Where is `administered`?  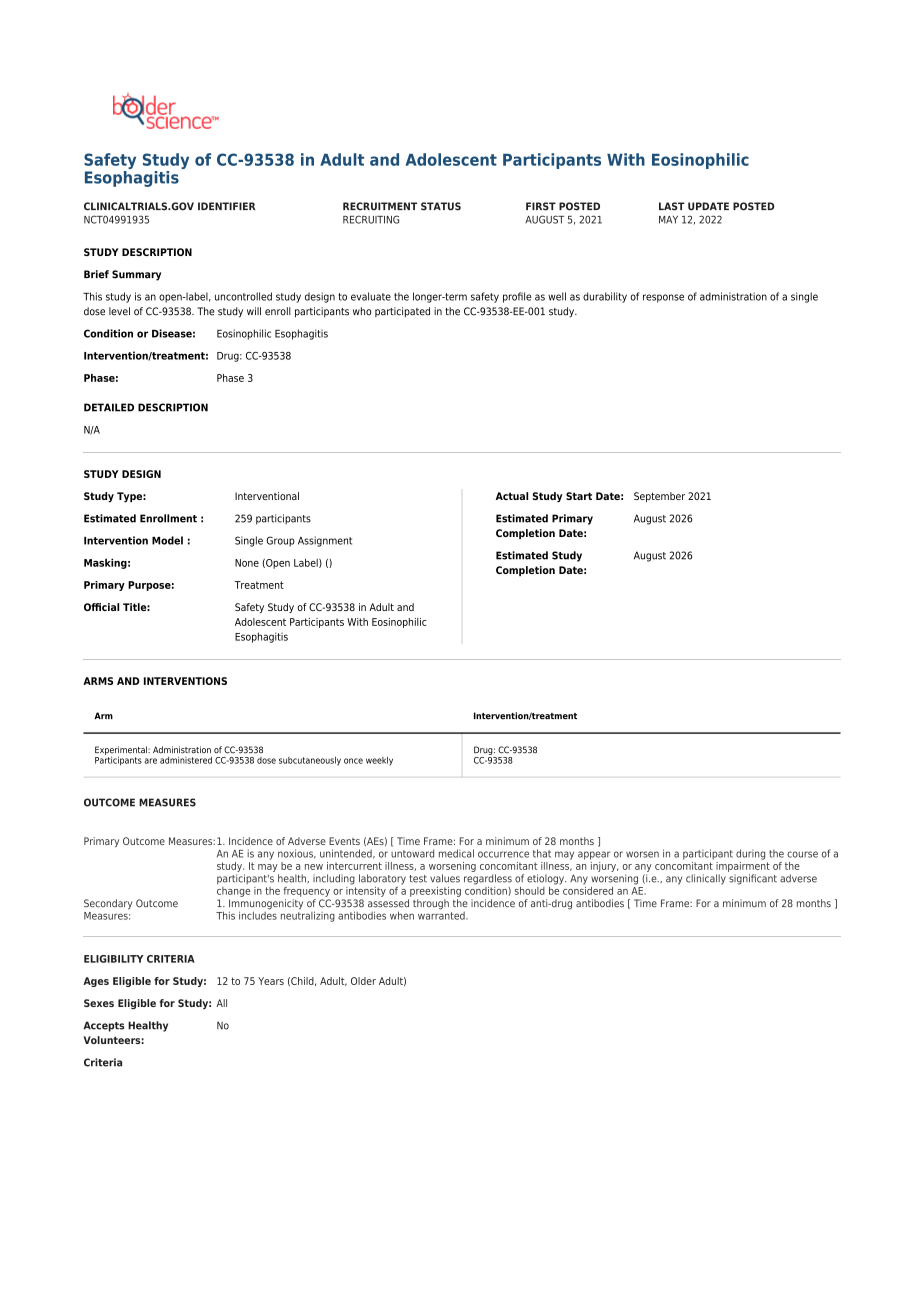
administered is located at coordinates (186, 760).
